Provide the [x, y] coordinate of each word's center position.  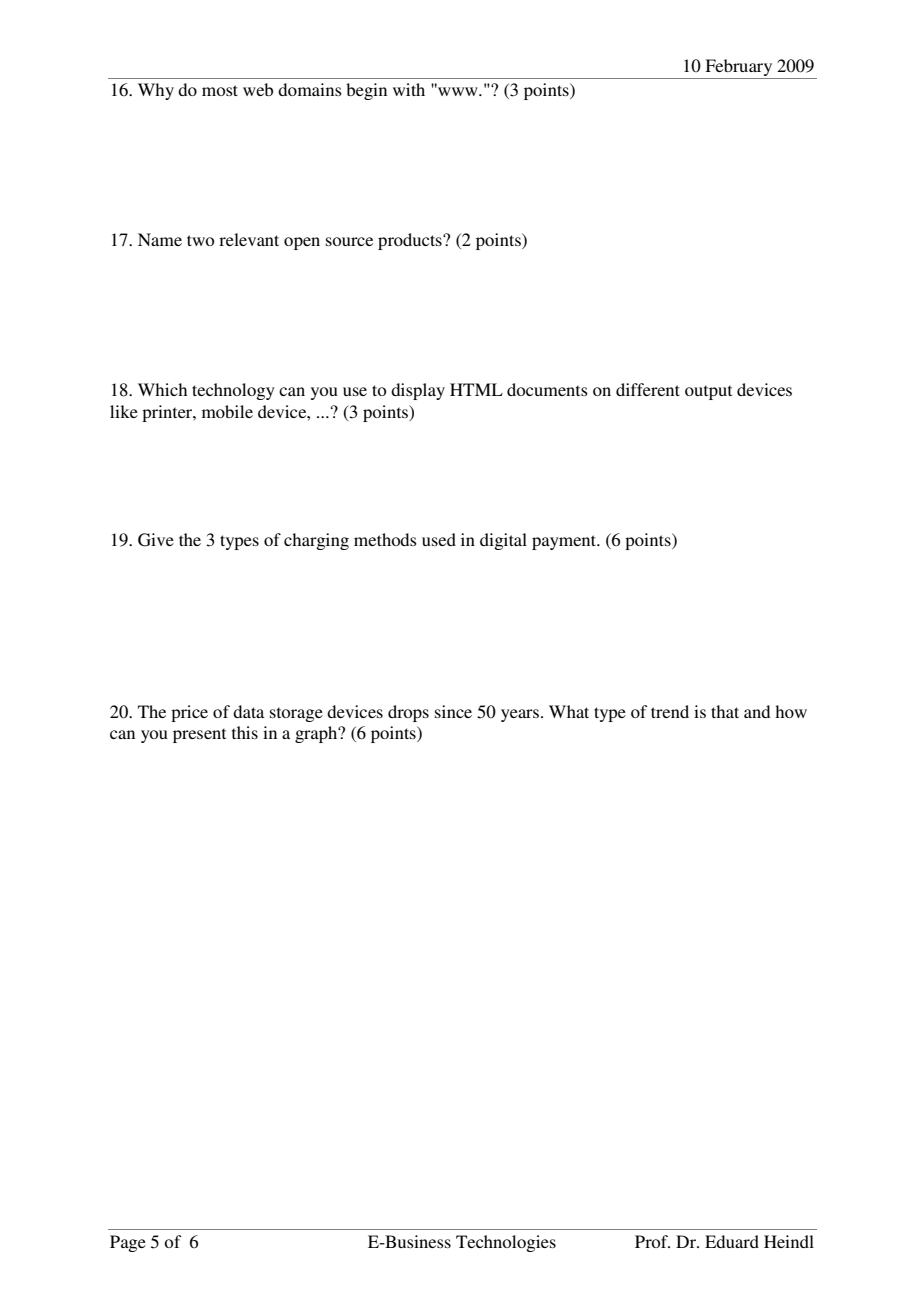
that [725, 711]
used [439, 539]
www [458, 90]
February [738, 67]
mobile [227, 411]
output [708, 392]
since [453, 711]
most [220, 90]
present [199, 735]
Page [128, 1243]
